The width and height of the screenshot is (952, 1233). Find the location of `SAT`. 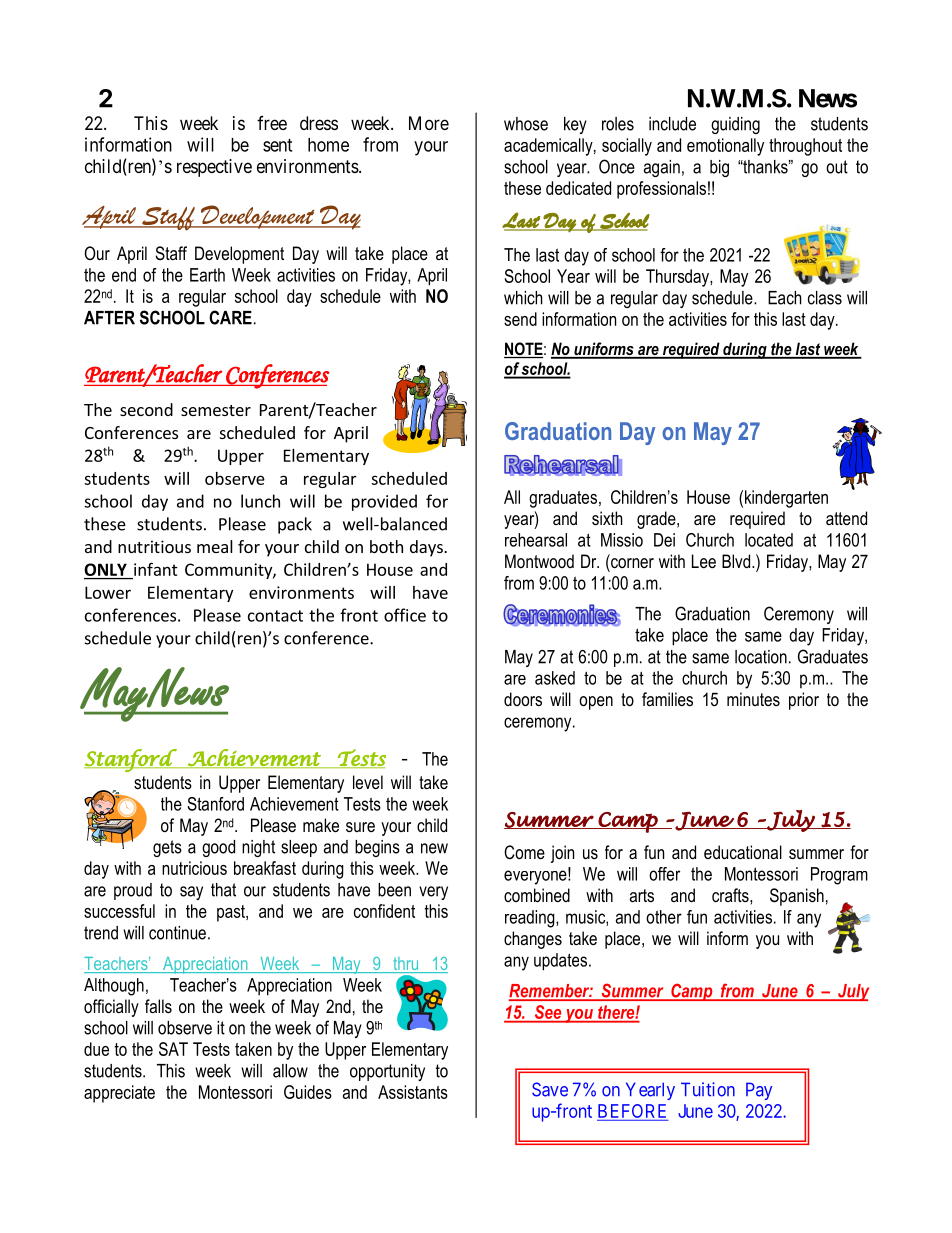

SAT is located at coordinates (173, 1049).
